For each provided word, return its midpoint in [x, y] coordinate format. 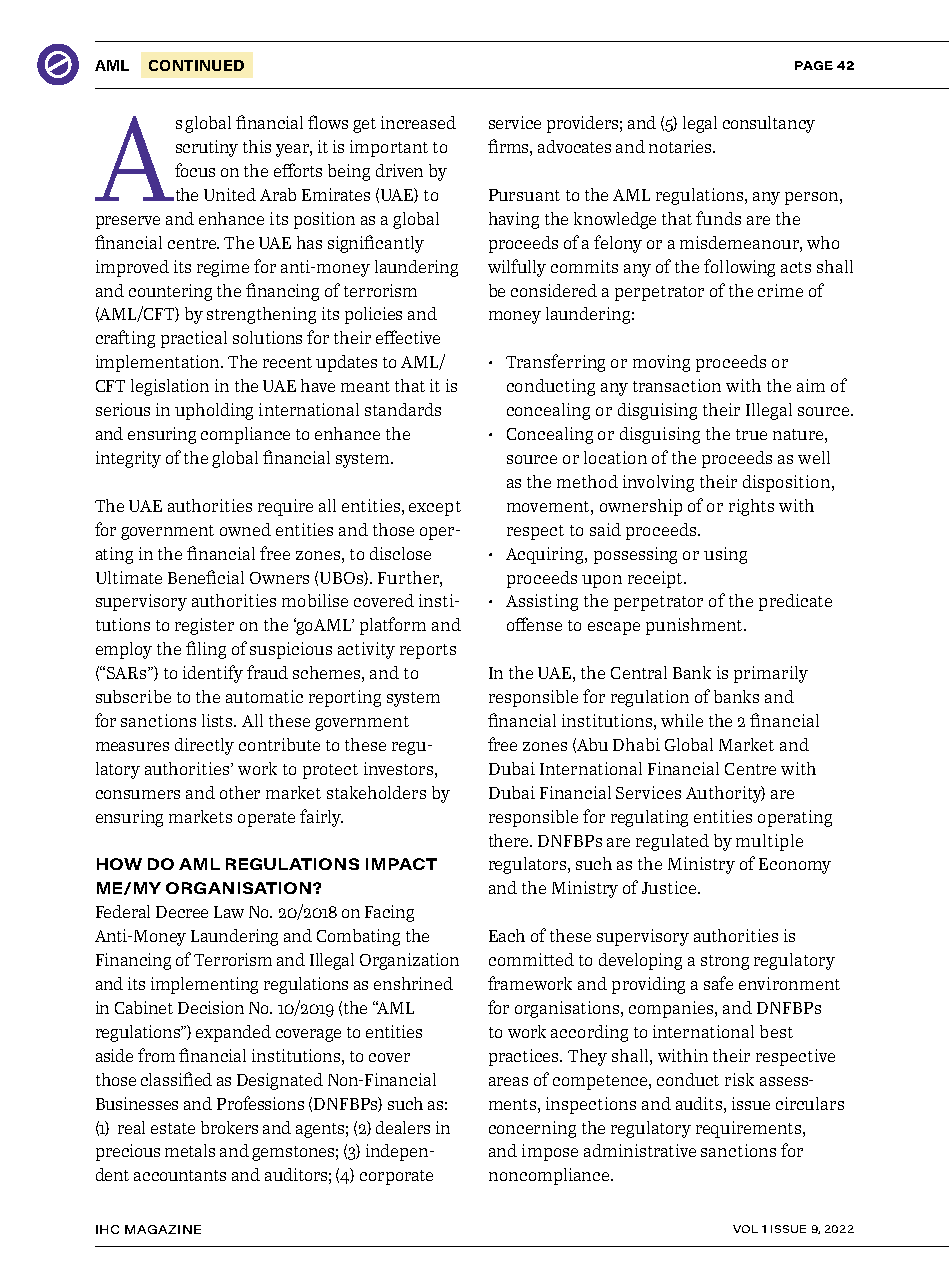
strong [725, 962]
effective [408, 337]
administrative [640, 1150]
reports [428, 651]
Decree [182, 912]
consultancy [769, 124]
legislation [170, 387]
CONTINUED [196, 65]
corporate [396, 1177]
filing [206, 650]
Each [507, 935]
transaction [677, 385]
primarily [771, 674]
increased [418, 122]
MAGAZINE [163, 1229]
